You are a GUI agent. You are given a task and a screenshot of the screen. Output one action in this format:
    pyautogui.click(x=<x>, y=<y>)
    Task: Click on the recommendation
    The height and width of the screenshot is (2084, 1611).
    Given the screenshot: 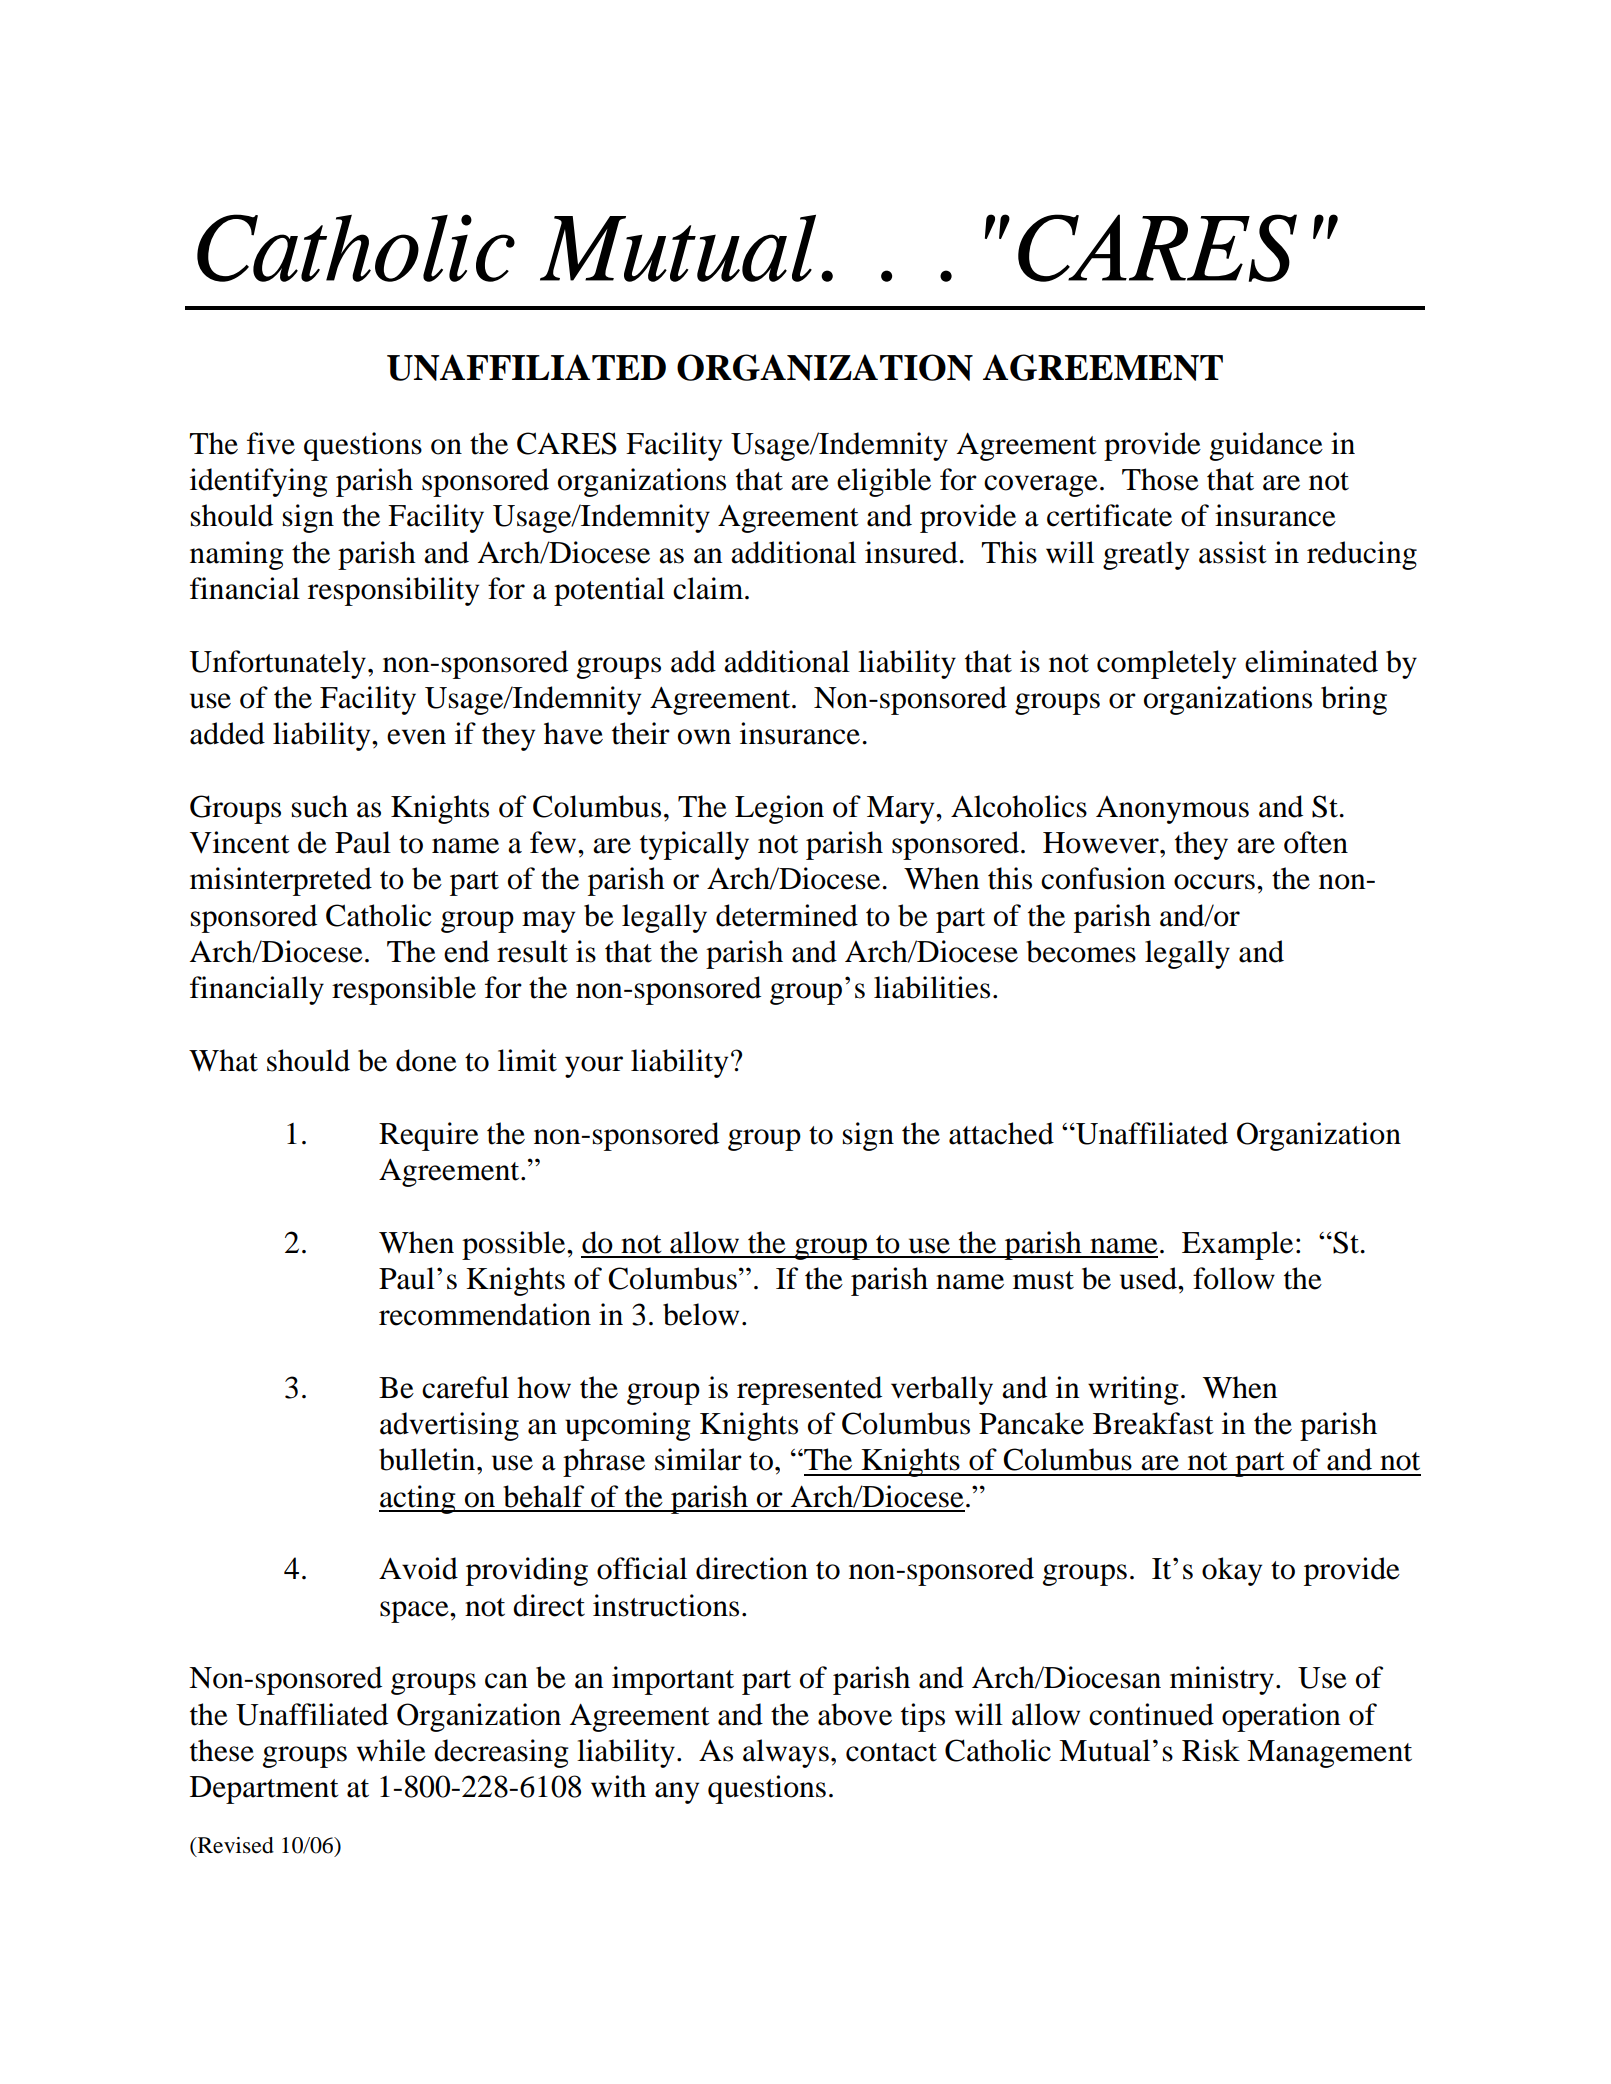 What is the action you would take?
    pyautogui.click(x=485, y=1314)
